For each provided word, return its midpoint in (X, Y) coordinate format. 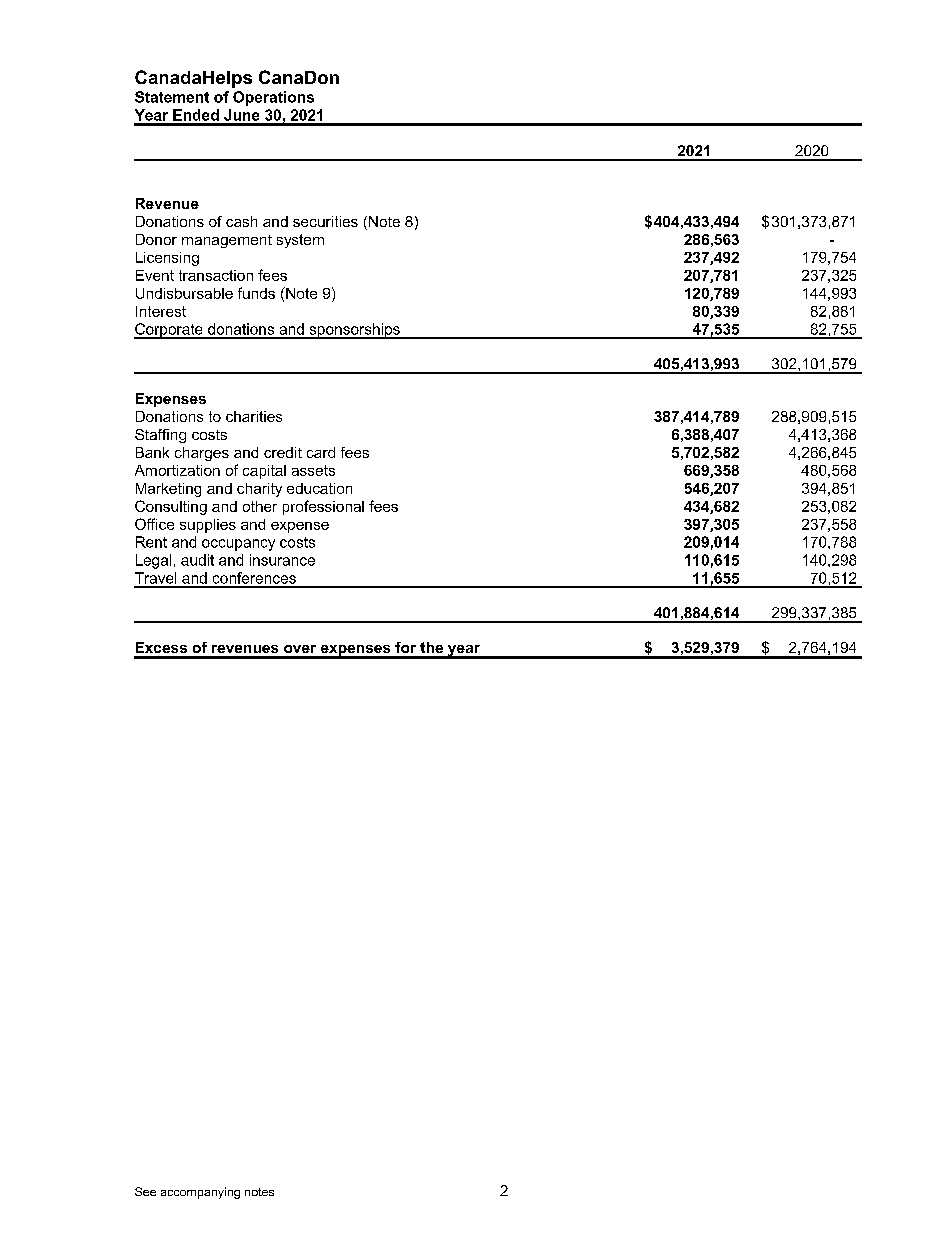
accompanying (200, 1193)
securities (325, 221)
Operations (273, 98)
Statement (172, 97)
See (145, 1191)
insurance (282, 560)
